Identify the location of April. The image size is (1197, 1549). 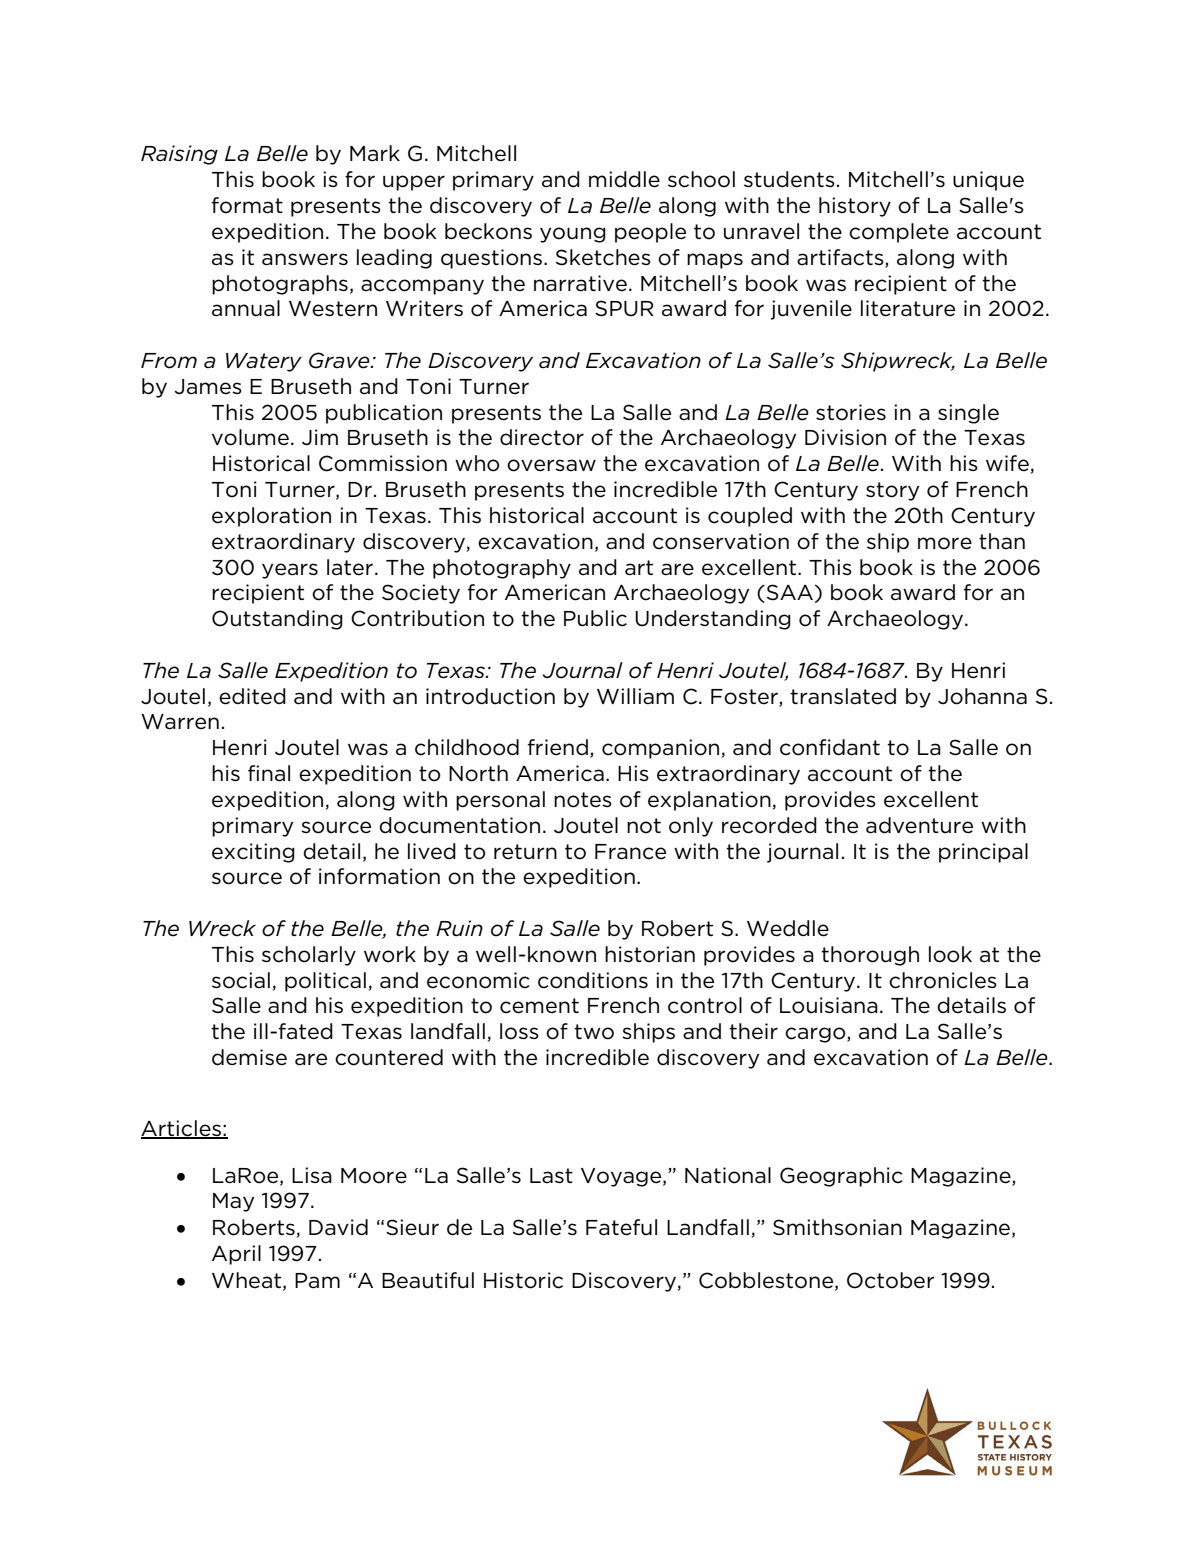
(236, 1255).
